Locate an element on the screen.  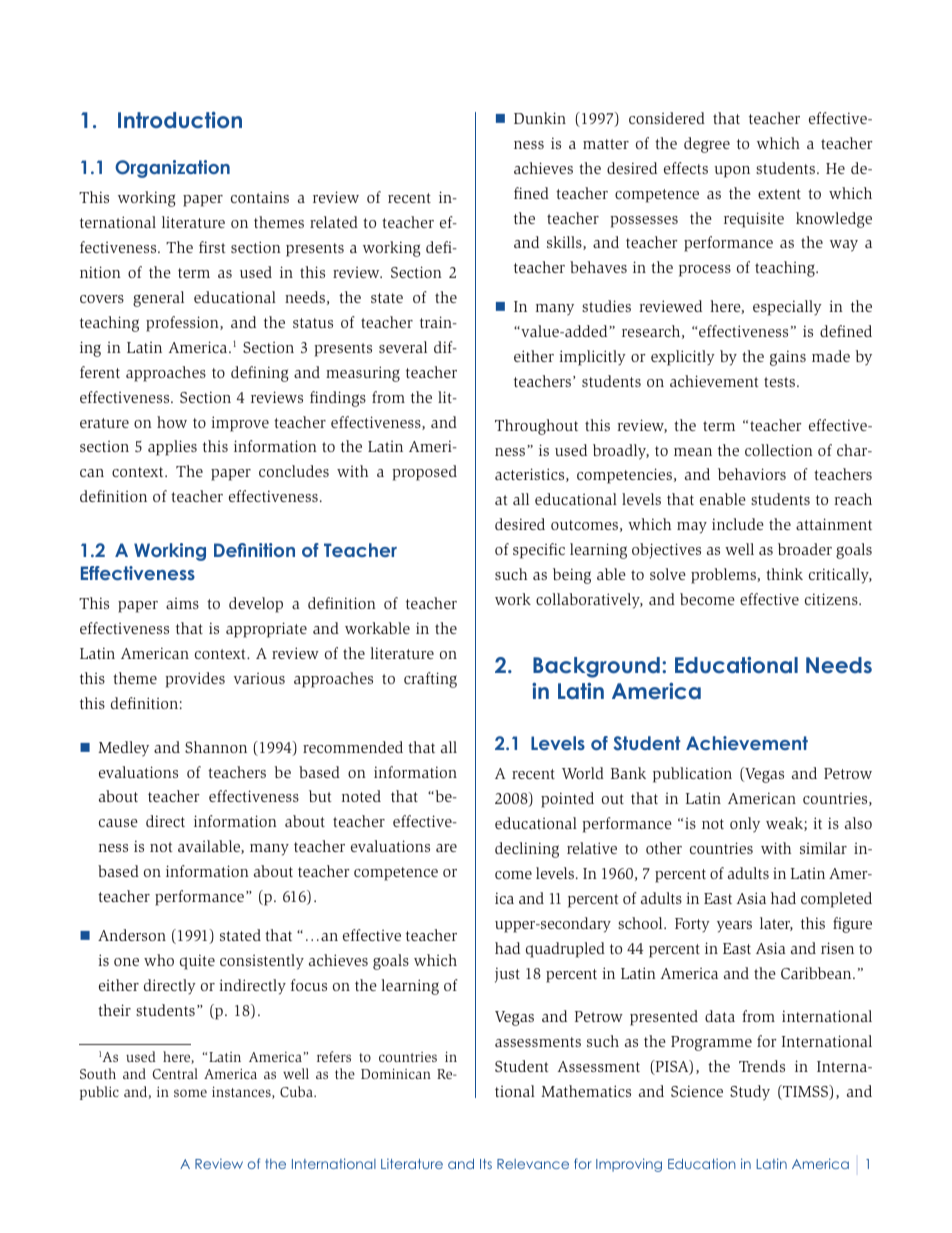
Organization is located at coordinates (172, 169).
